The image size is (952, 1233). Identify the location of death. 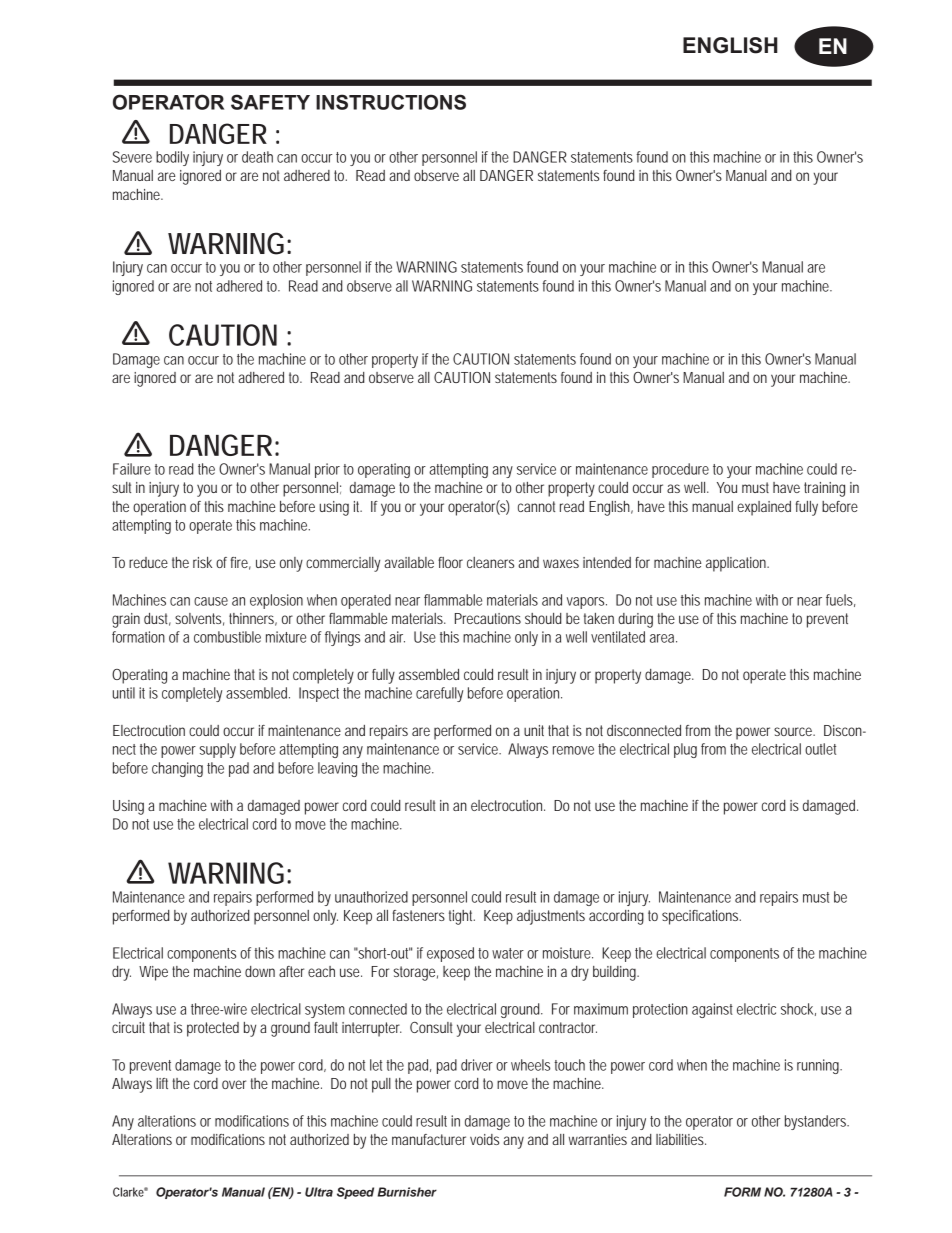
(257, 157).
